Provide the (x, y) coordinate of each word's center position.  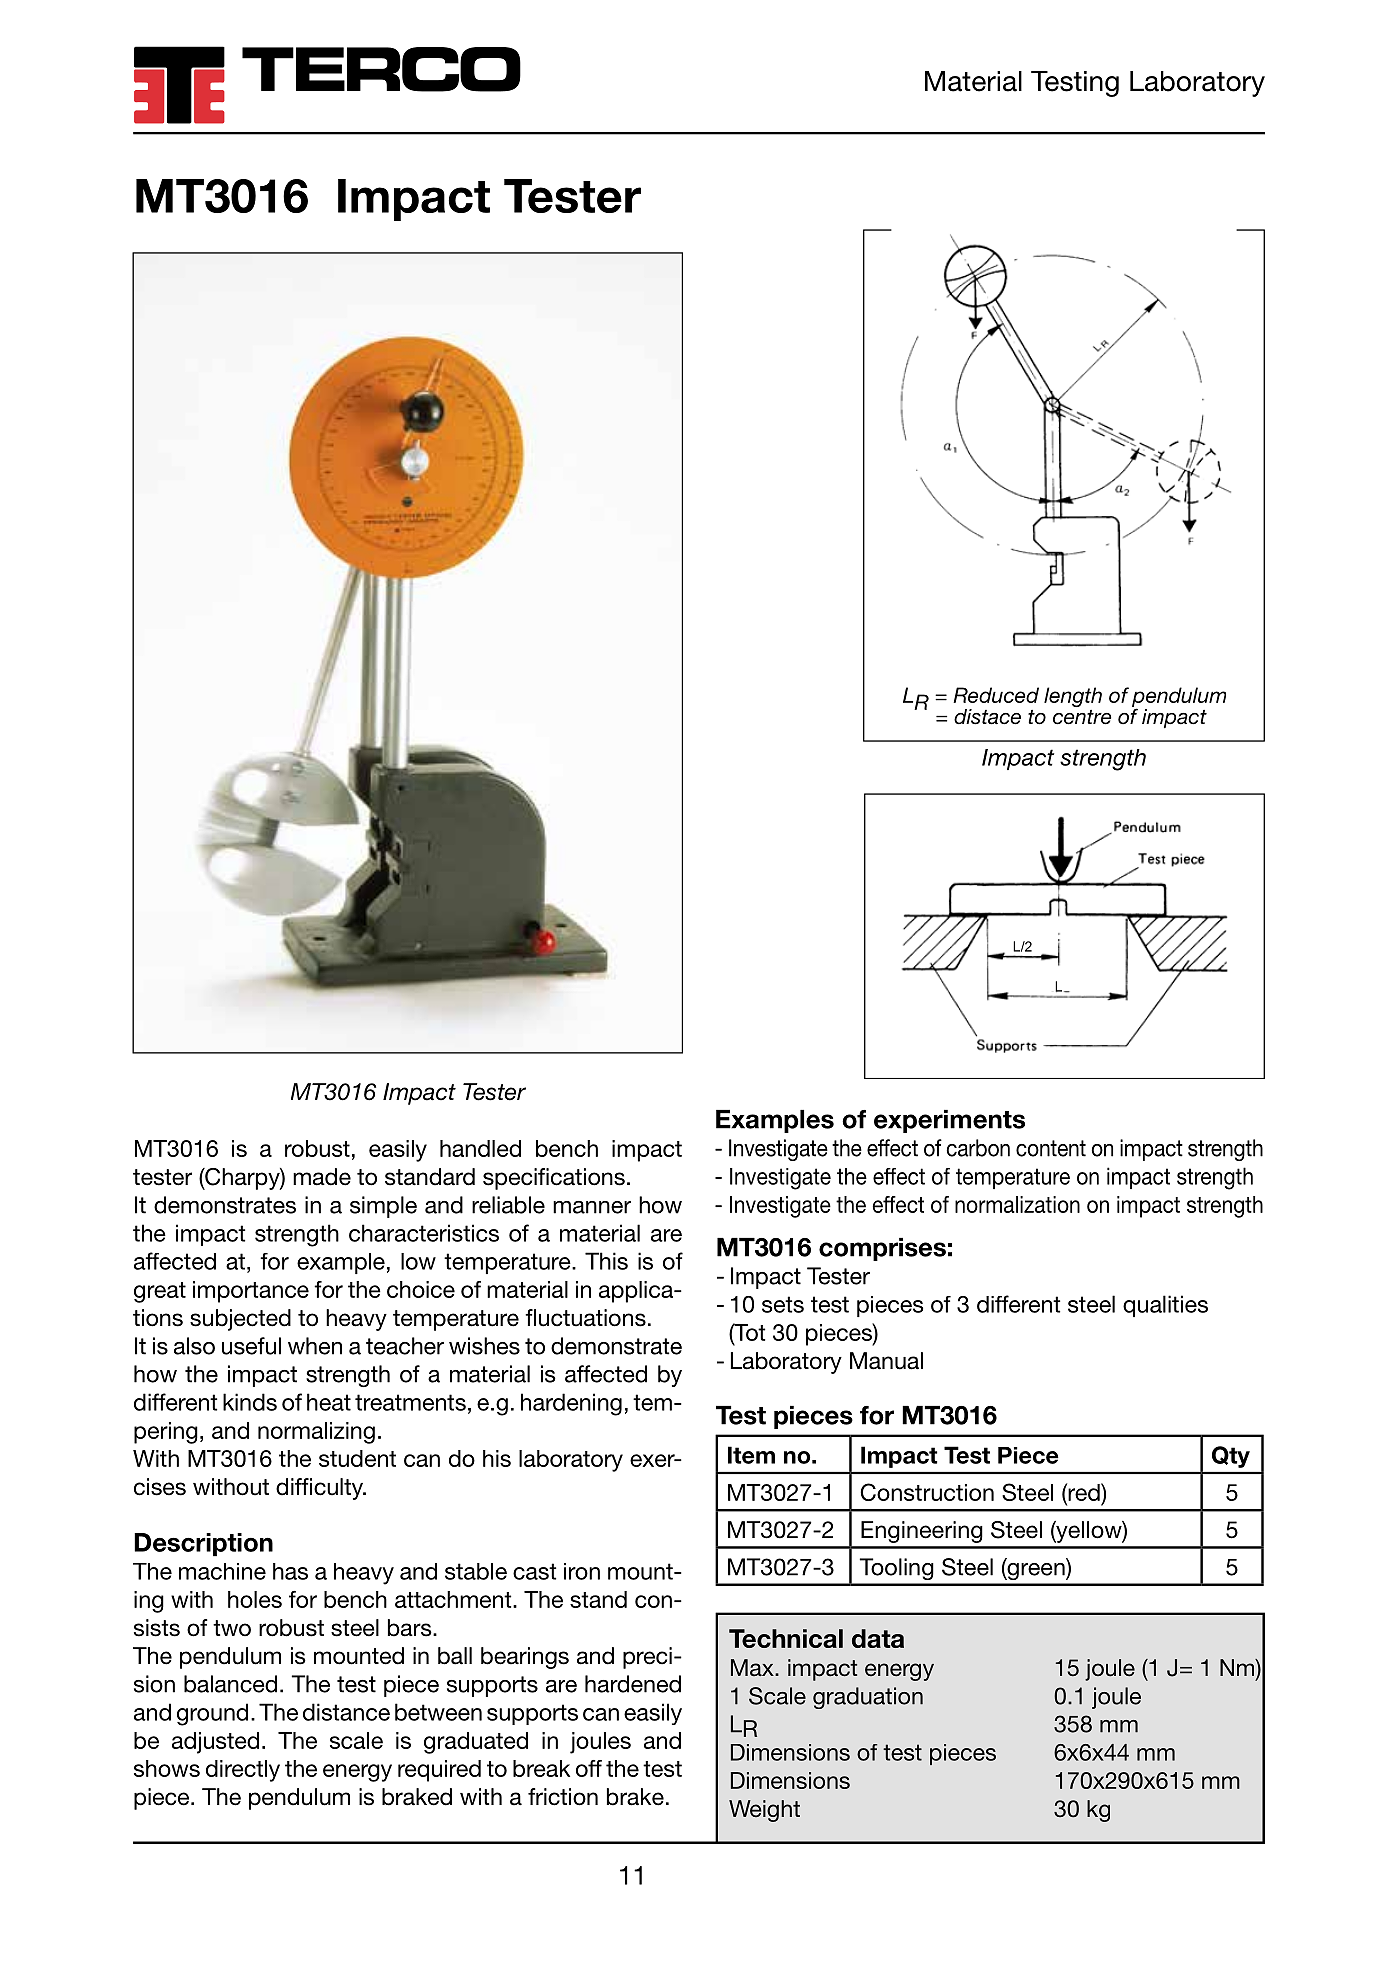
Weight (764, 1811)
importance (251, 1292)
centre (1082, 717)
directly (243, 1771)
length (1073, 697)
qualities (1165, 1306)
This (606, 1261)
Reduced (996, 695)
